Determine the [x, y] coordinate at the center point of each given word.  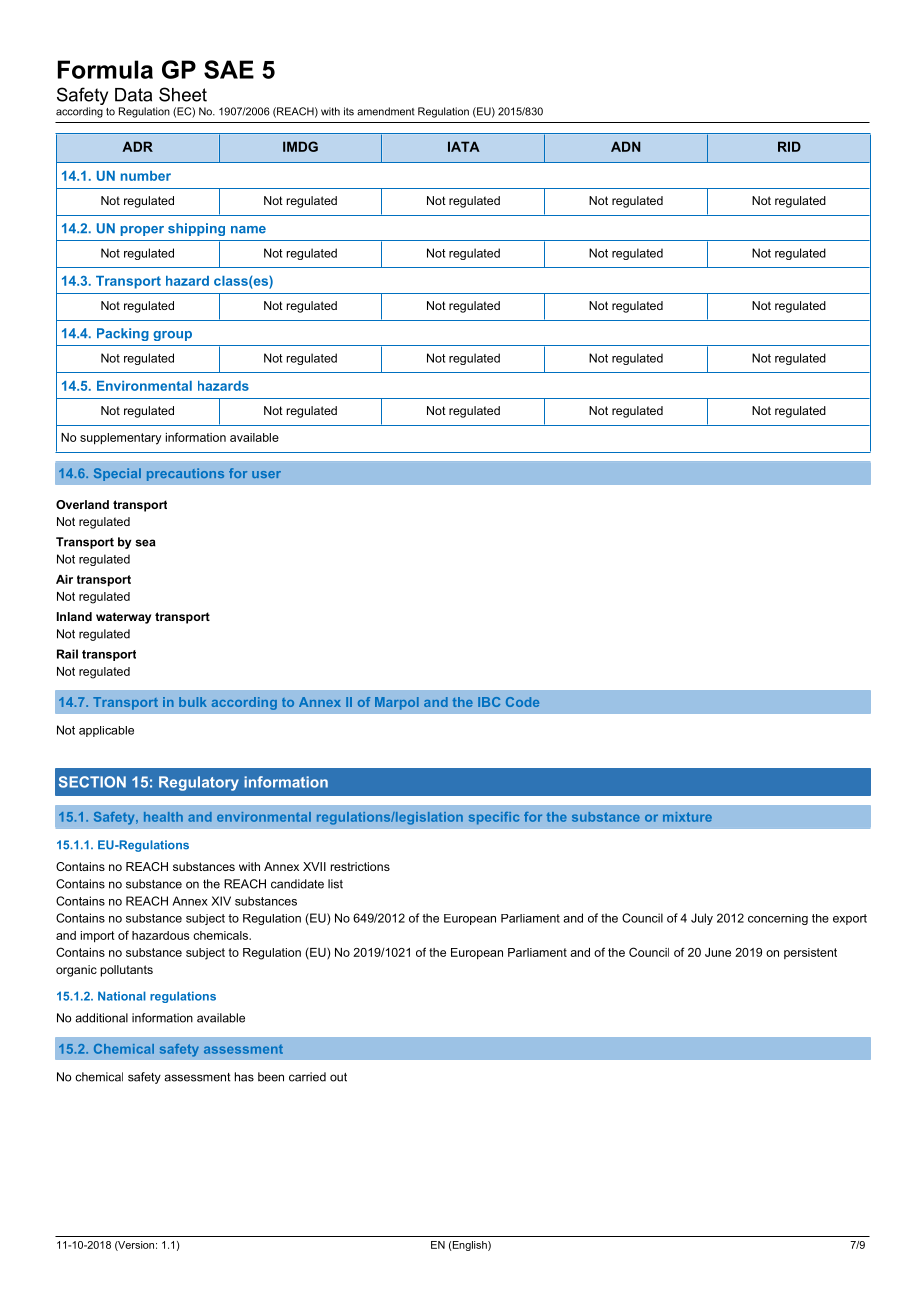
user [266, 474]
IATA [464, 146]
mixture [687, 817]
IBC [489, 702]
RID [789, 146]
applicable [106, 731]
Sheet [183, 94]
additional [101, 1018]
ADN [625, 146]
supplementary [120, 439]
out [338, 1077]
